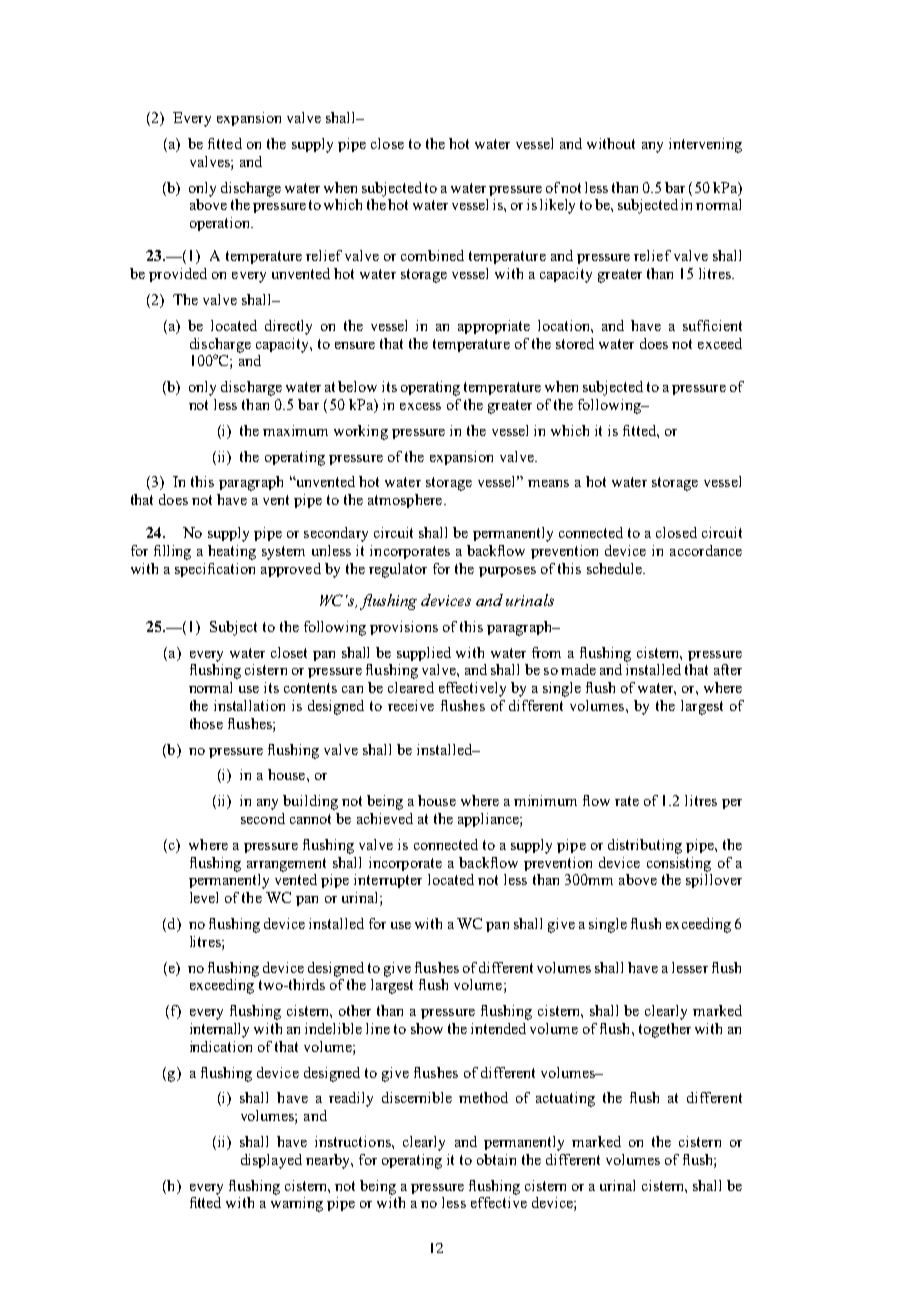  What do you see at coordinates (420, 406) in the document?
I see `excess` at bounding box center [420, 406].
